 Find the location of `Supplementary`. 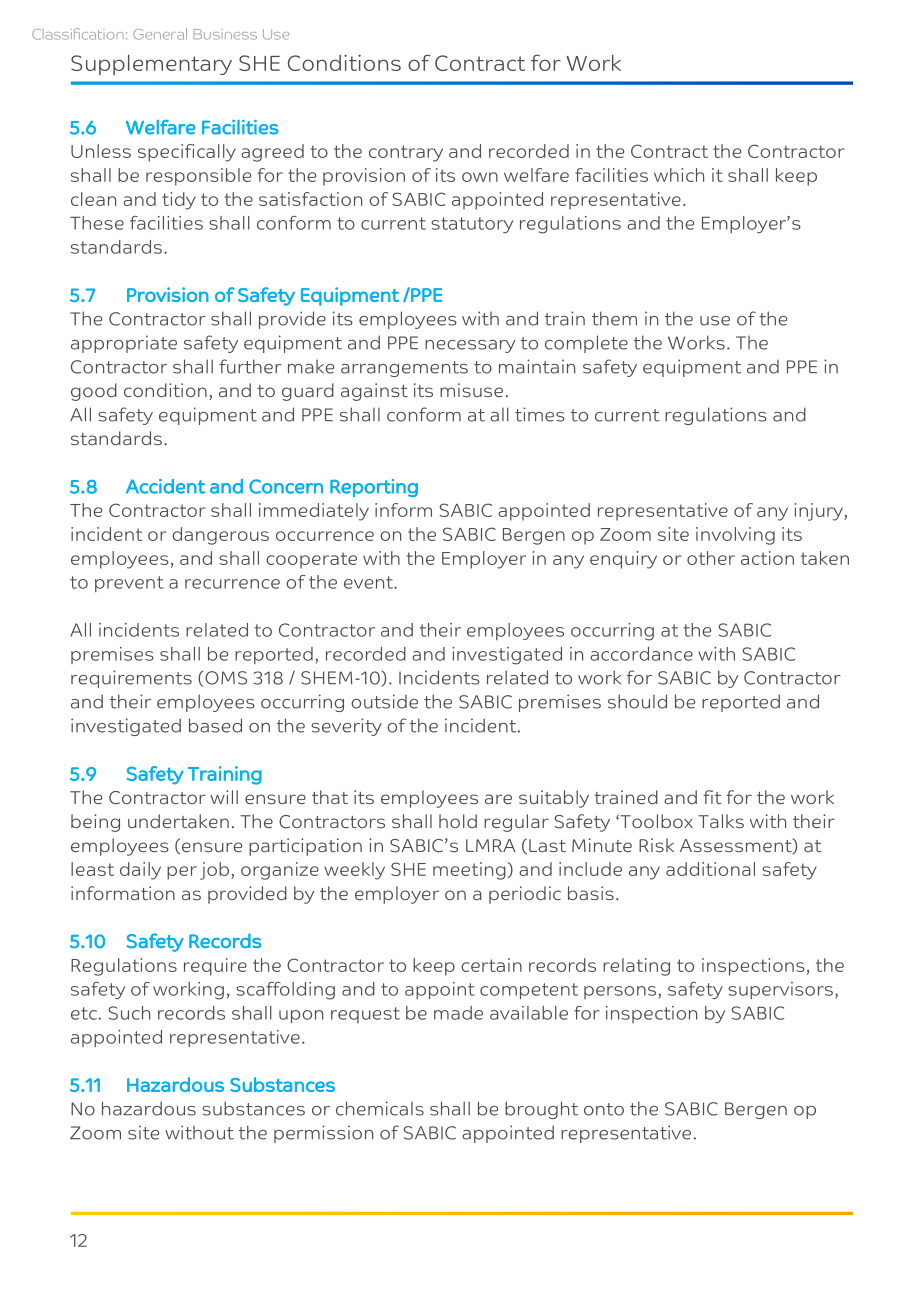

Supplementary is located at coordinates (151, 65).
